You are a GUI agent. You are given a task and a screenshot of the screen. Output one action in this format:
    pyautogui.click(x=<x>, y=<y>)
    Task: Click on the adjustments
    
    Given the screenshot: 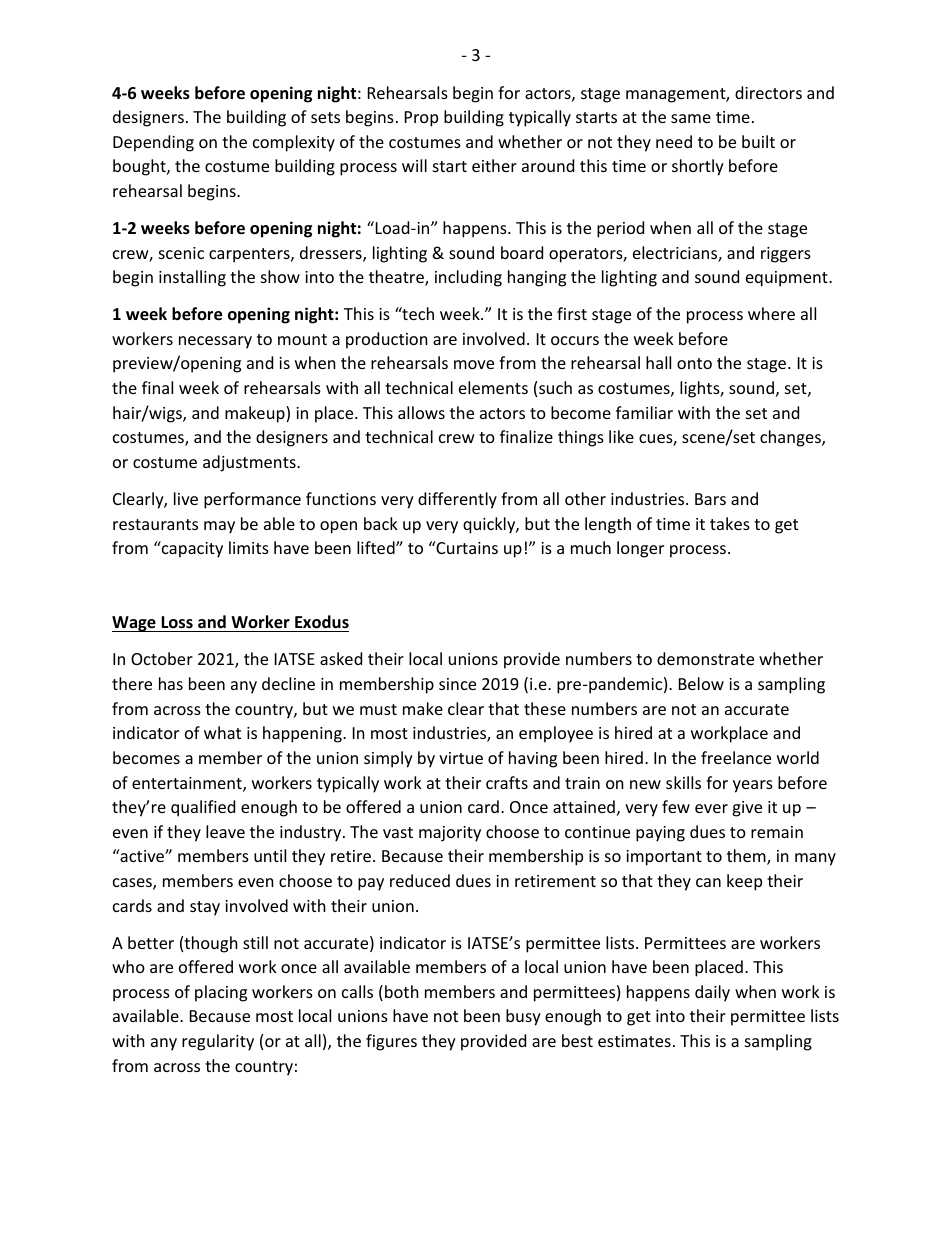 What is the action you would take?
    pyautogui.click(x=250, y=463)
